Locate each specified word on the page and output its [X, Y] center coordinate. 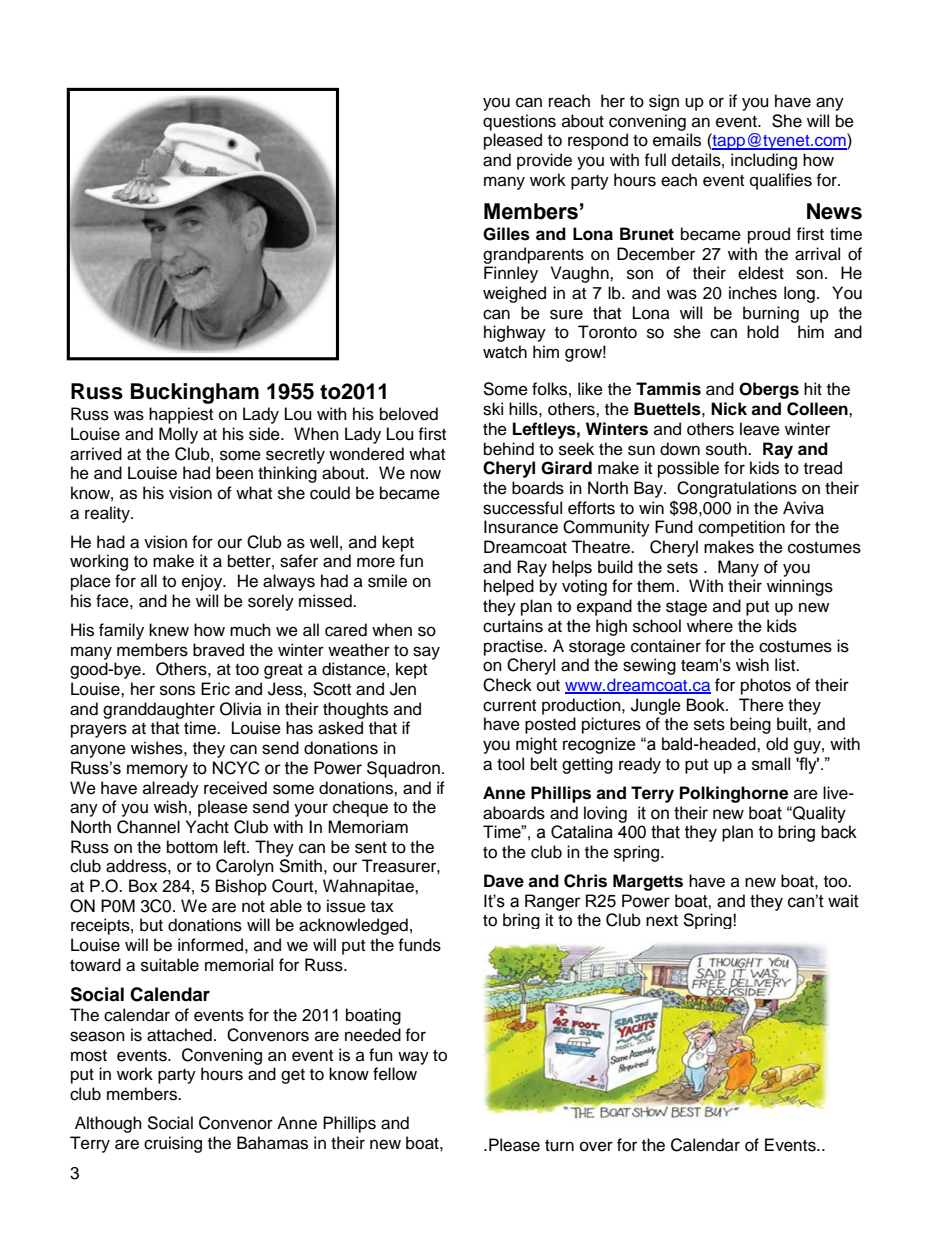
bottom [192, 847]
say [426, 653]
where [710, 626]
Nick [729, 409]
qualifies [781, 181]
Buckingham [195, 393]
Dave [504, 881]
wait [843, 901]
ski [493, 409]
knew [169, 630]
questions [519, 122]
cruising [173, 1144]
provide [544, 161]
